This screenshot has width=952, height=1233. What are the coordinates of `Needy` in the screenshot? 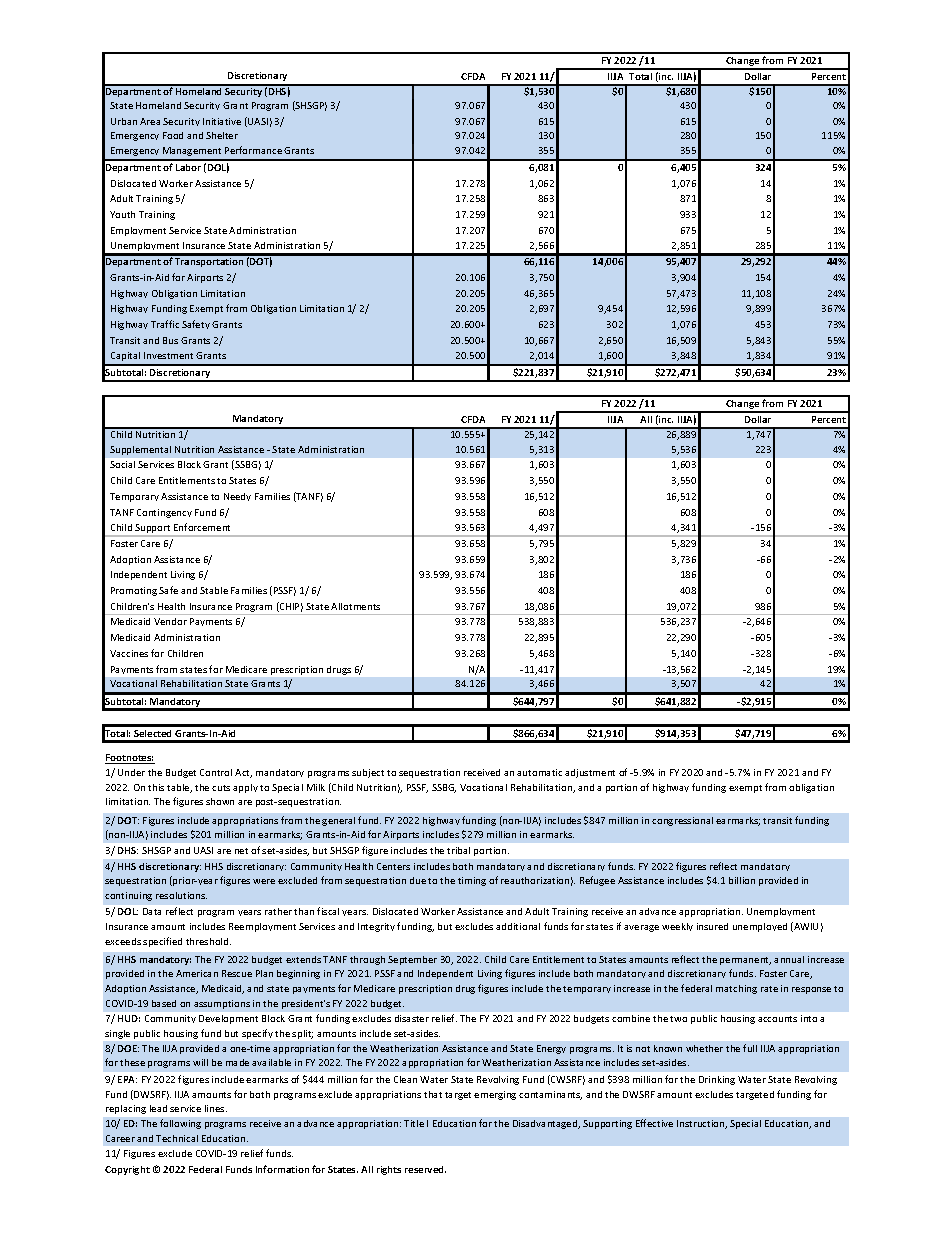 It's located at (237, 497).
